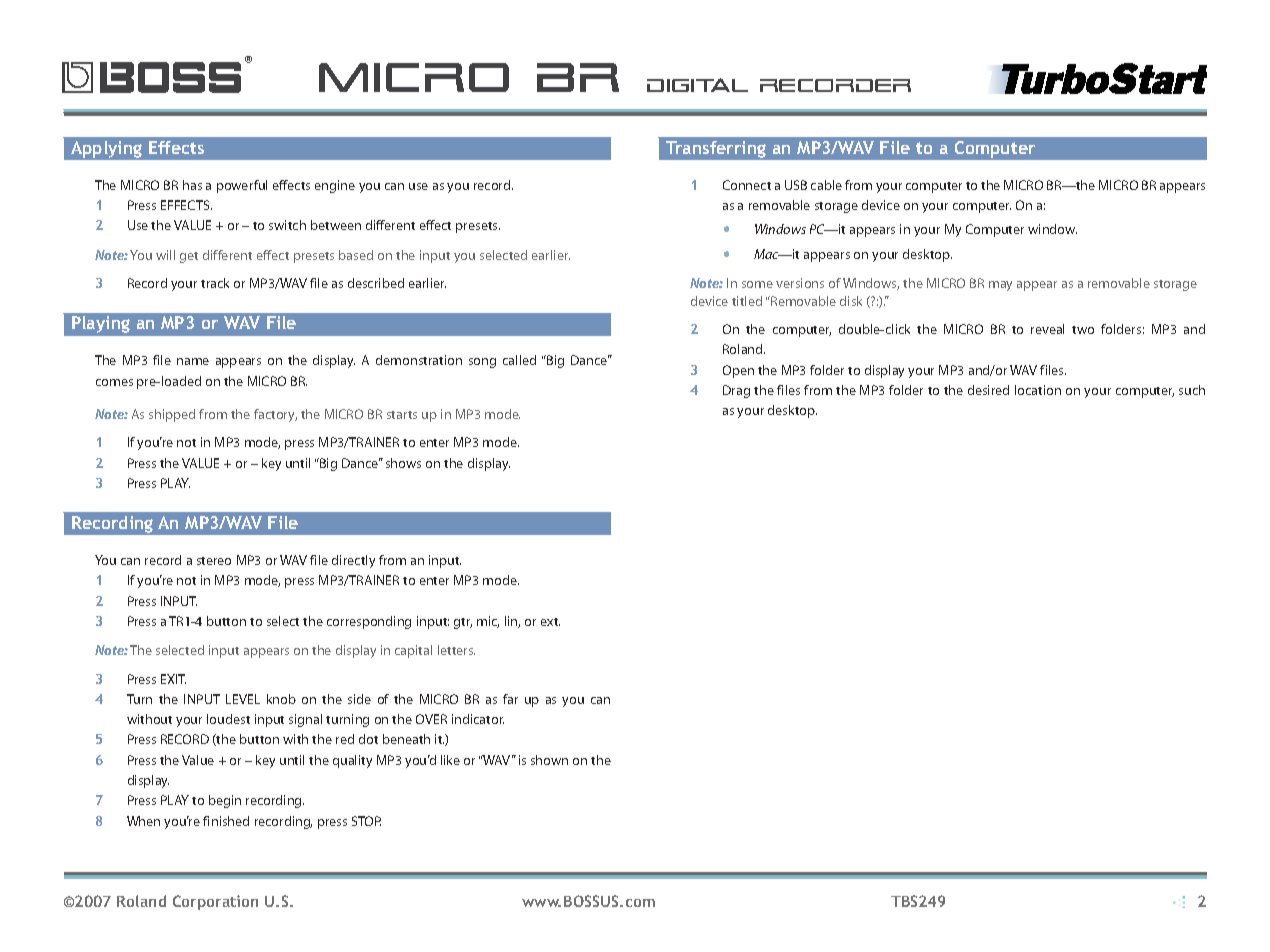  I want to click on location, so click(1038, 390).
